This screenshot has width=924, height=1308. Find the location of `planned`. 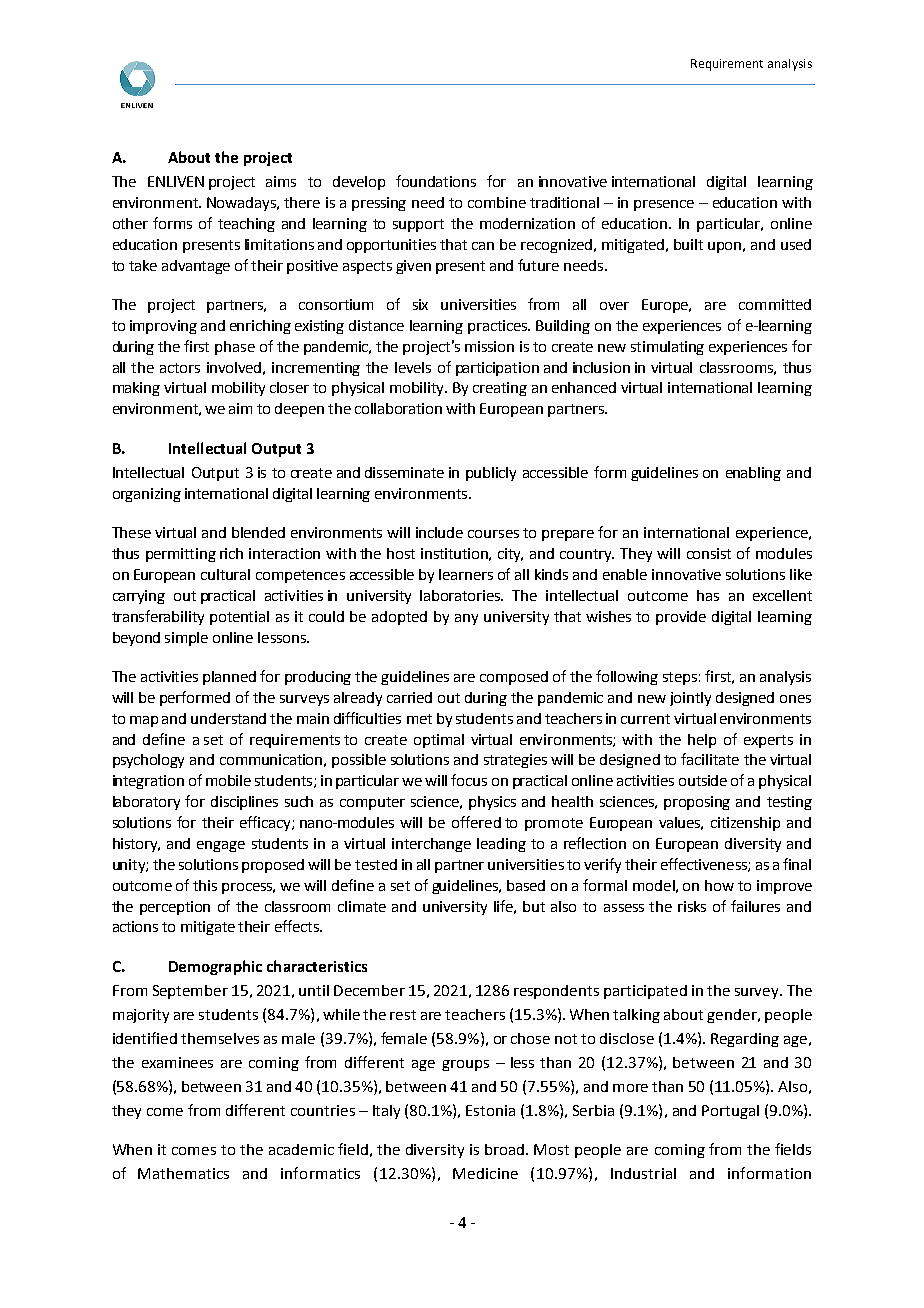

planned is located at coordinates (229, 678).
